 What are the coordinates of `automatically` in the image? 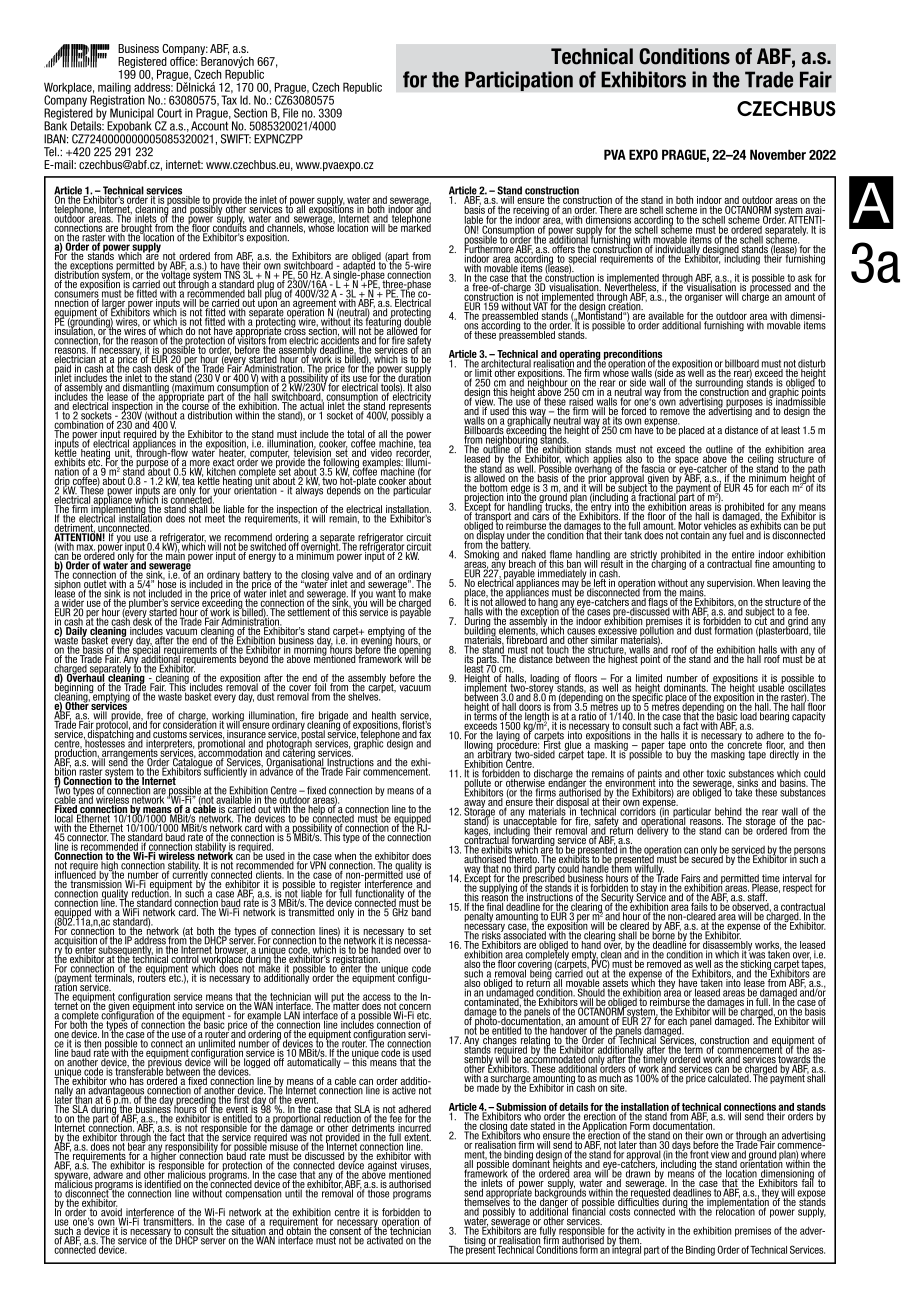 It's located at (314, 1062).
